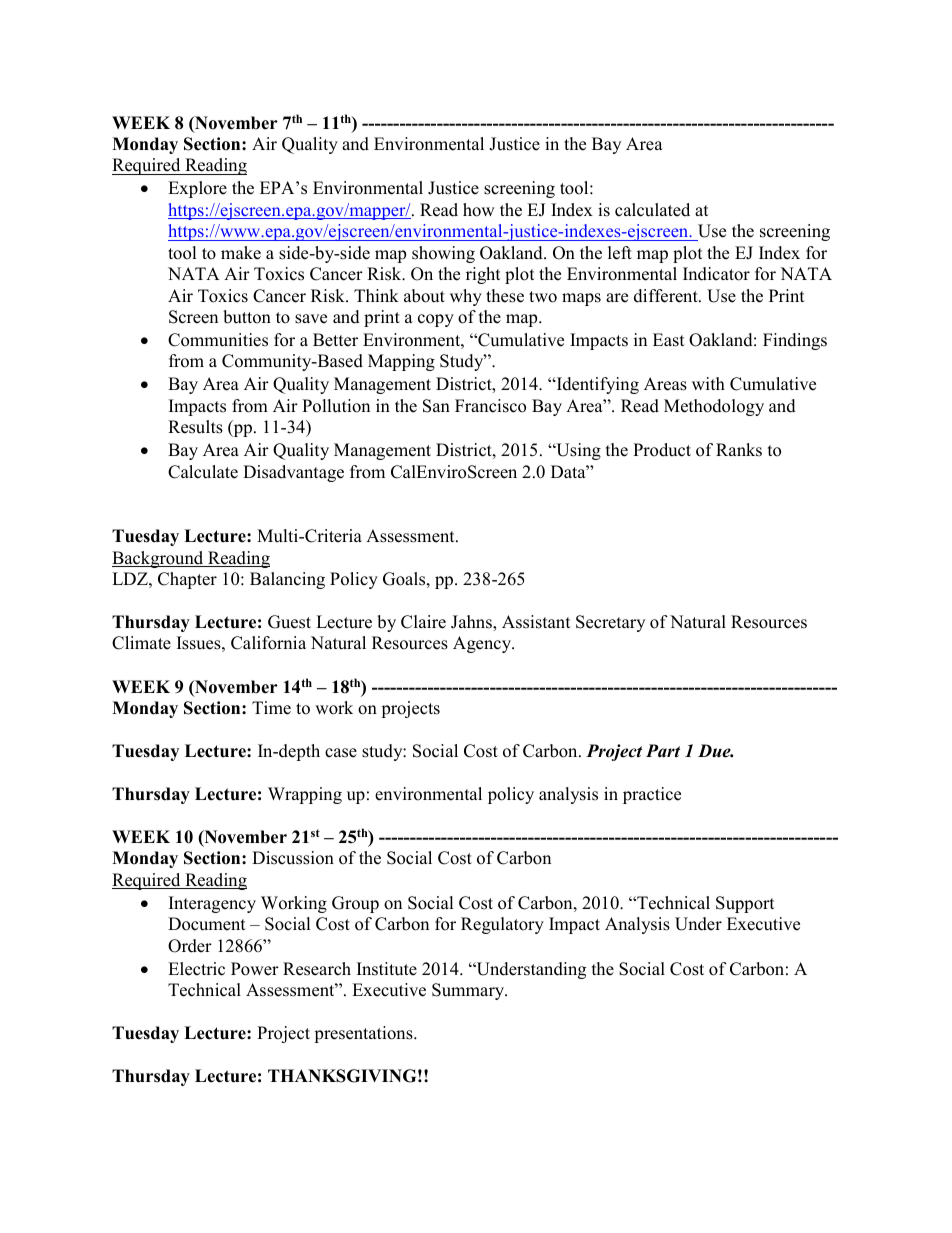 The width and height of the page is (952, 1233). Describe the element at coordinates (271, 708) in the page. I see `Time` at that location.
